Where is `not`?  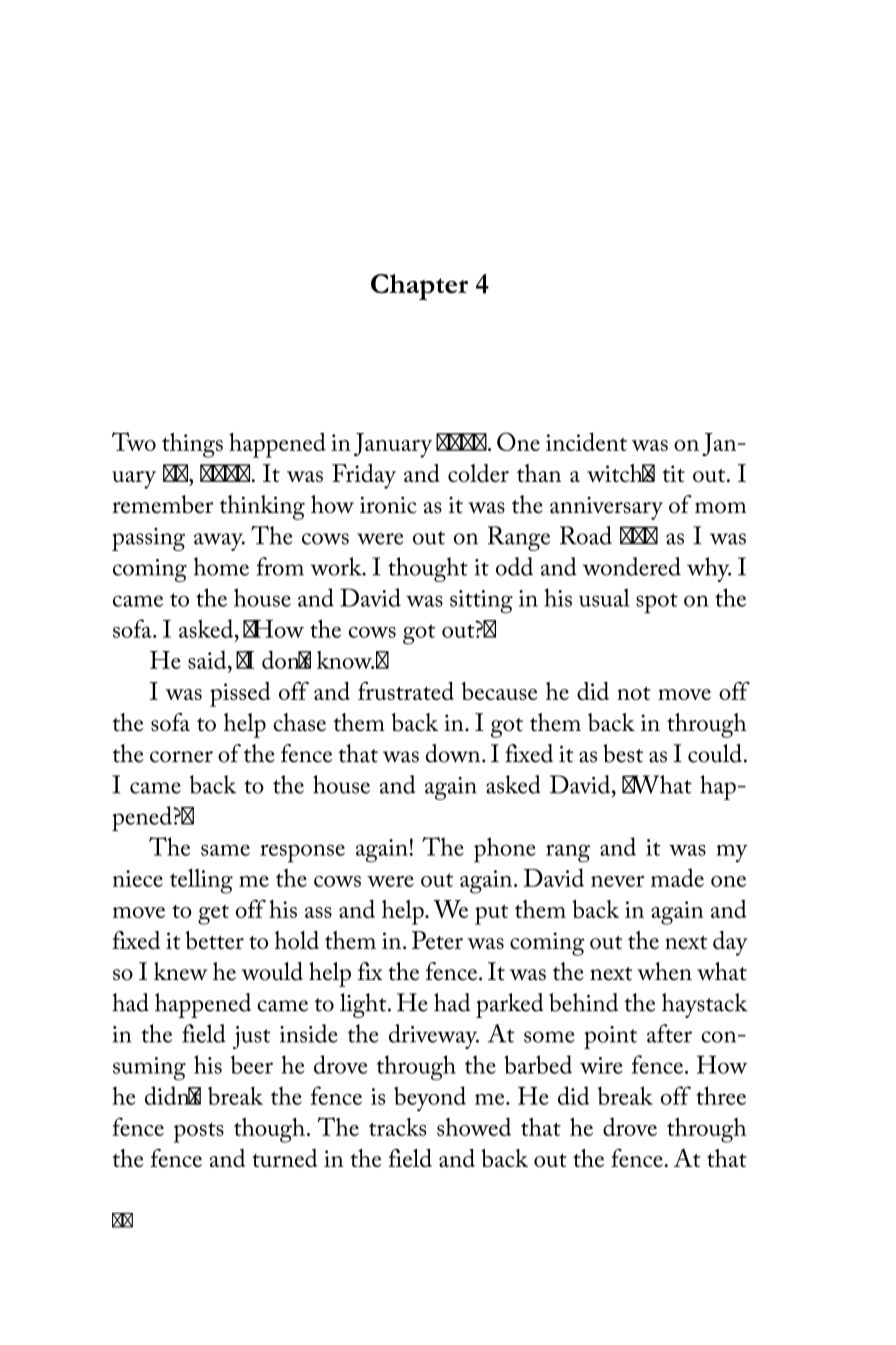
not is located at coordinates (633, 693).
